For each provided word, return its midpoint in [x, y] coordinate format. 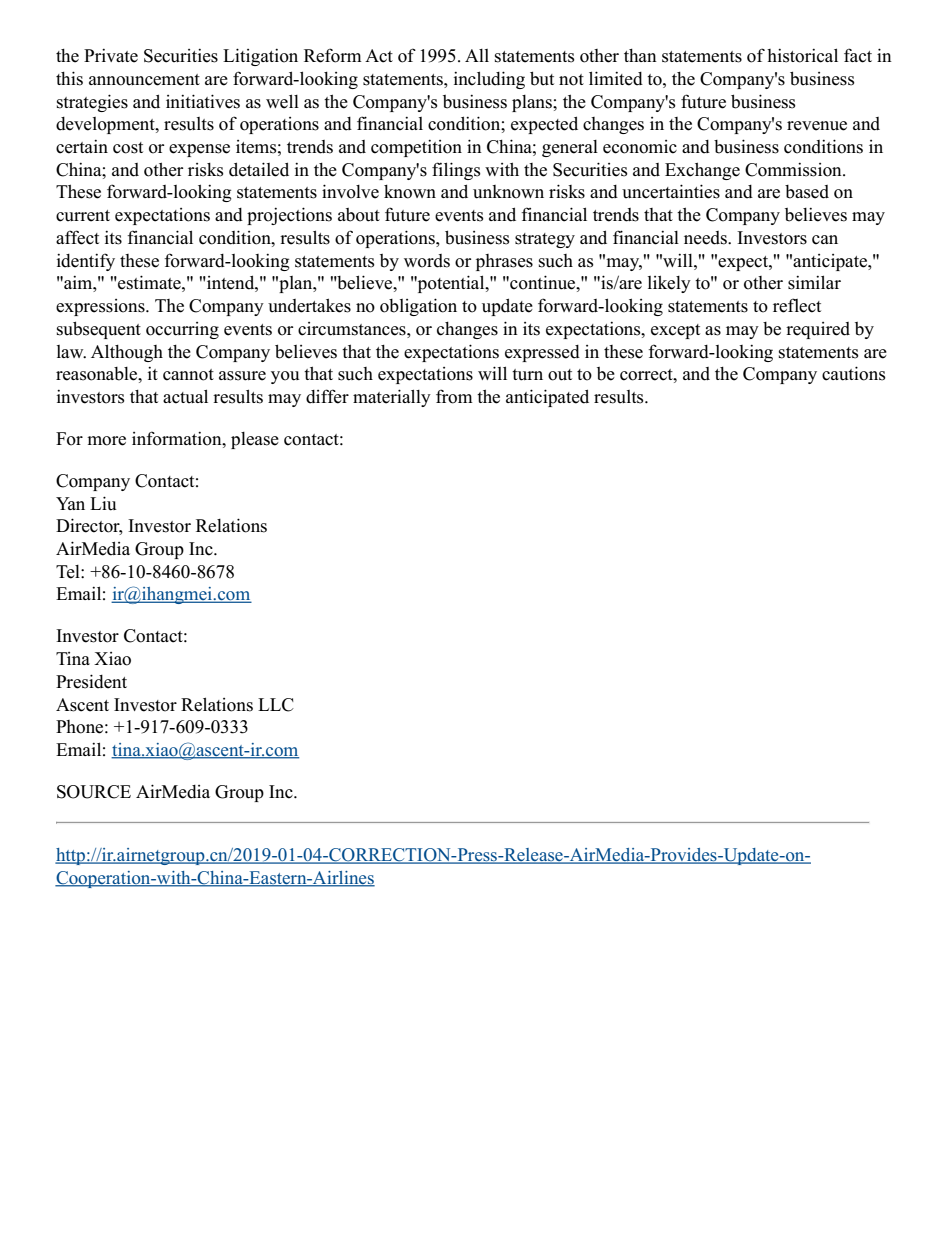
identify [86, 262]
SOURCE [94, 792]
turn [527, 375]
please [255, 440]
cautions [854, 373]
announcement [144, 80]
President [91, 681]
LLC [276, 705]
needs [706, 238]
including [489, 80]
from [454, 396]
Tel [69, 572]
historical [802, 55]
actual [185, 396]
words [427, 261]
